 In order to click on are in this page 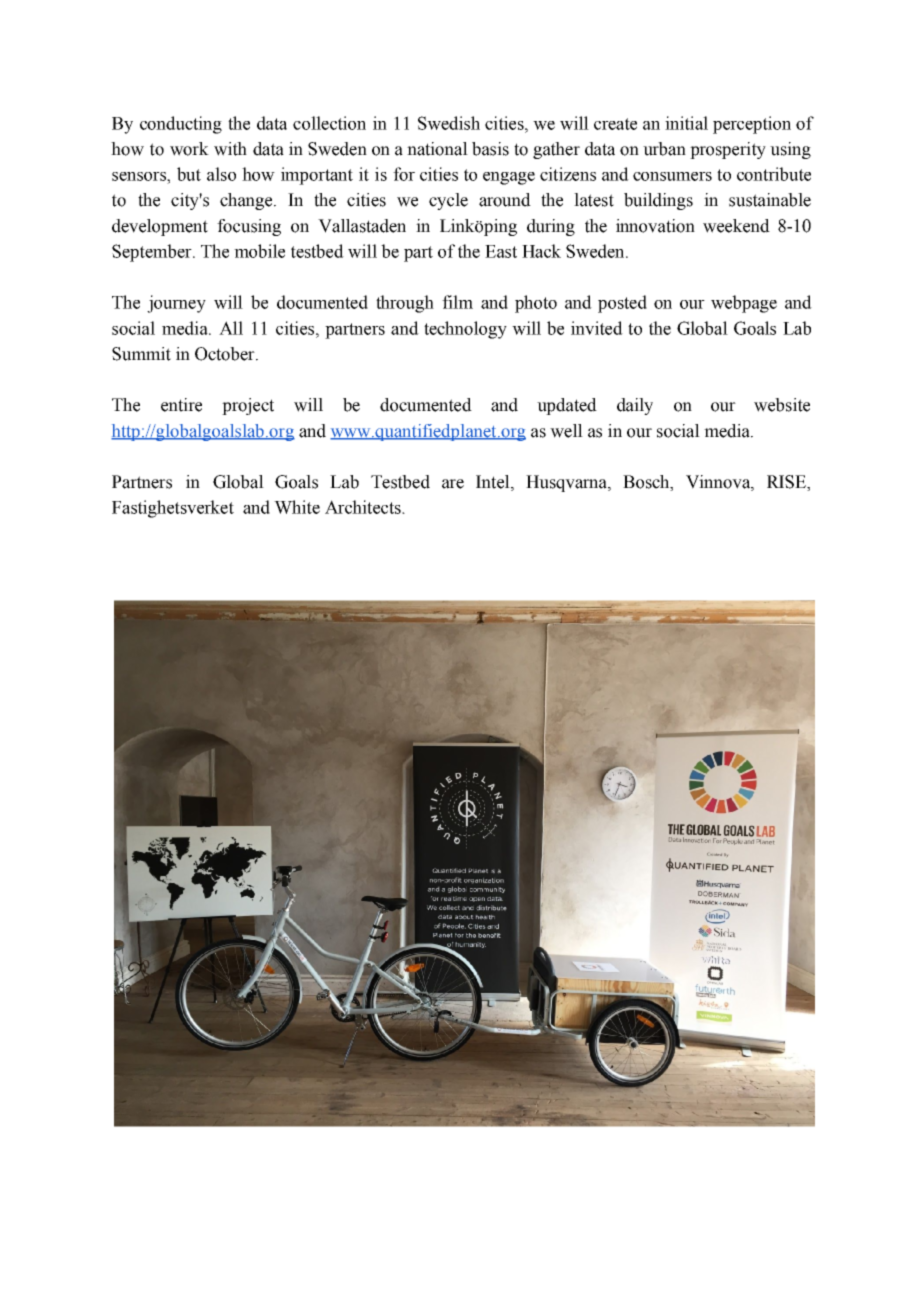, I will do `click(453, 484)`.
